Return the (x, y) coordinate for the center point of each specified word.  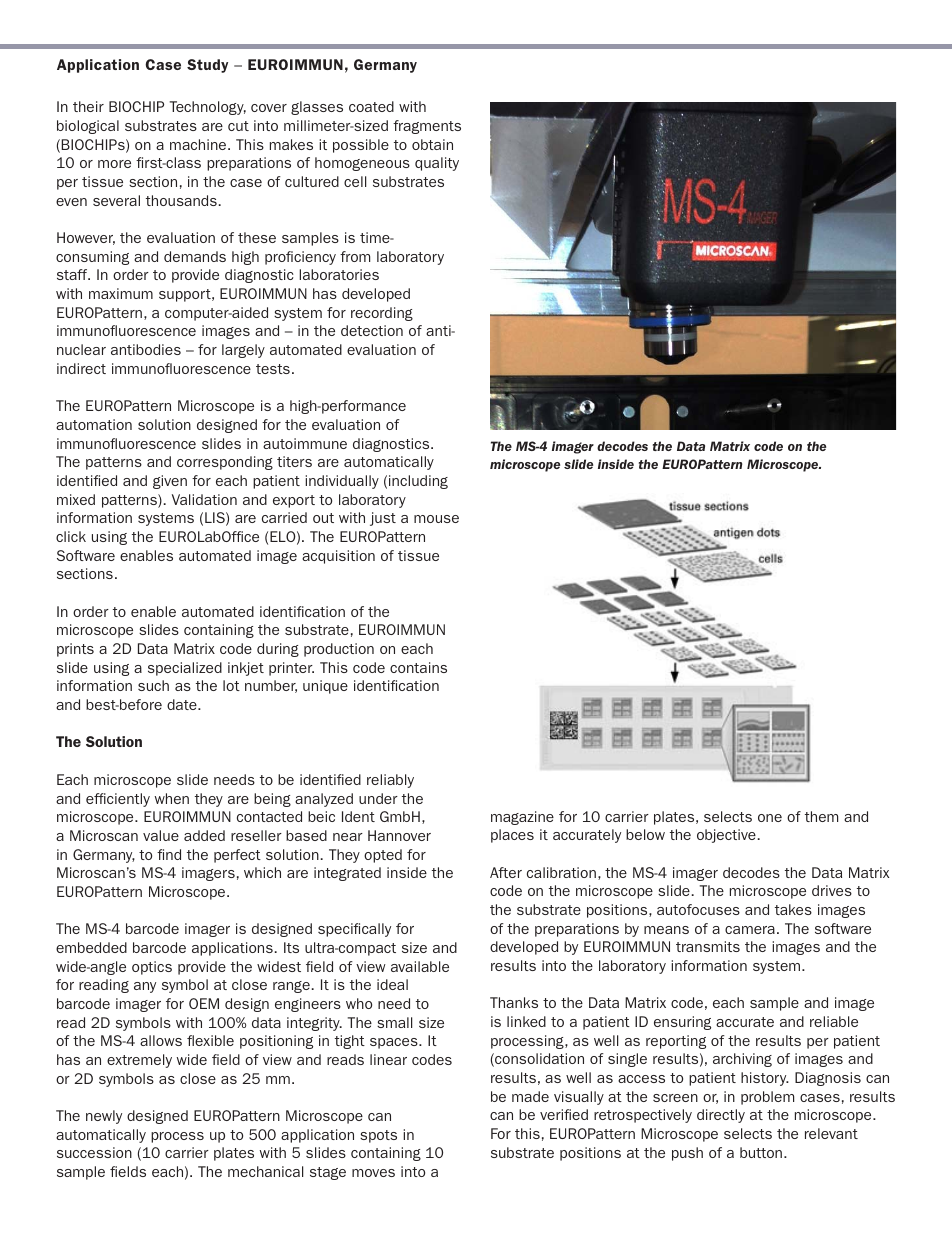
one (770, 818)
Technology (208, 108)
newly (104, 1117)
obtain (432, 144)
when (172, 798)
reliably (390, 781)
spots (378, 1136)
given (170, 482)
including (418, 482)
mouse (436, 519)
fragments (427, 127)
